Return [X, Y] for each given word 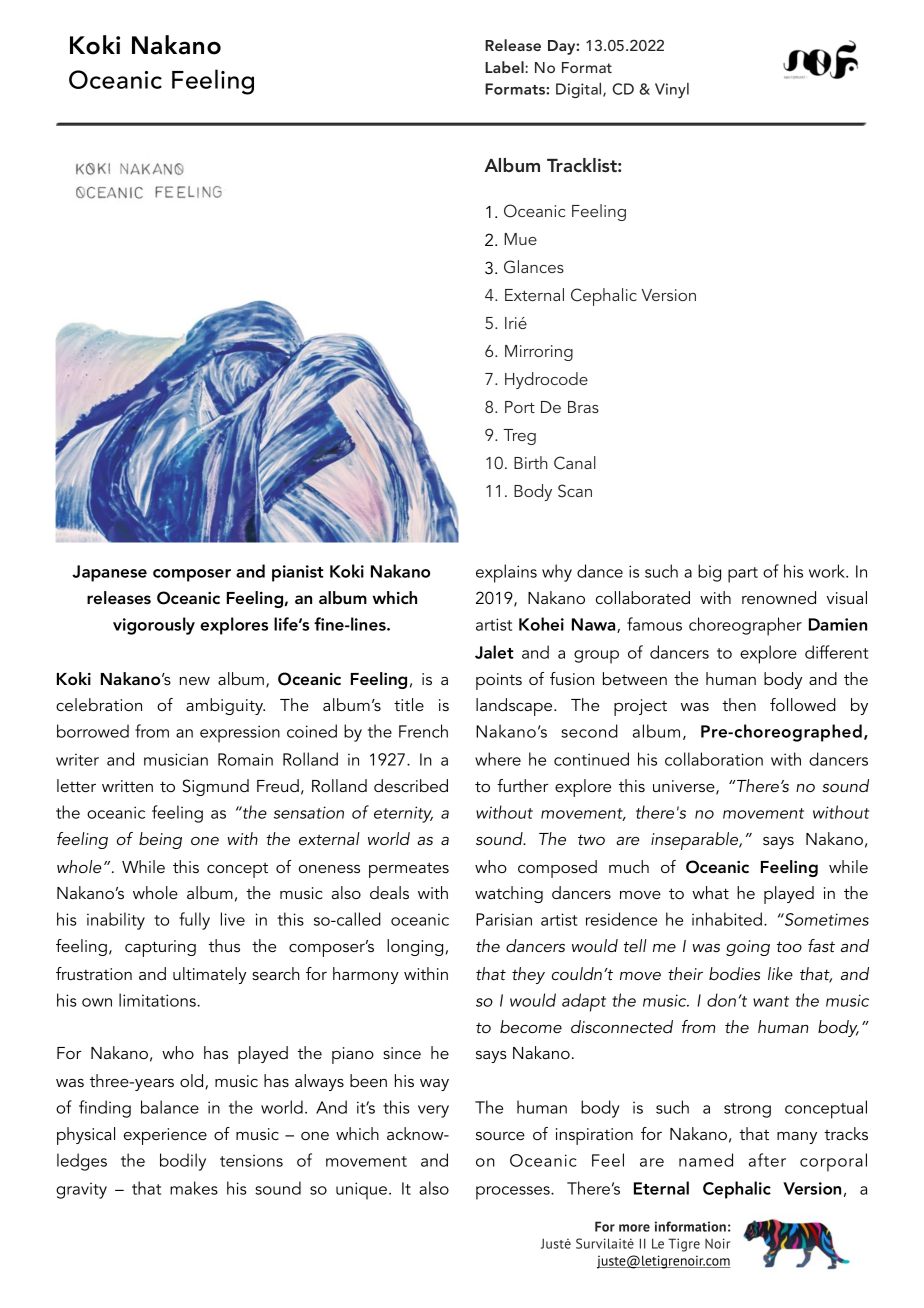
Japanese [109, 573]
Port [520, 407]
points [499, 681]
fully [194, 921]
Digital [580, 90]
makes [194, 1188]
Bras [583, 407]
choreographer [745, 626]
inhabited [727, 919]
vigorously [154, 626]
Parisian [504, 919]
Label [505, 67]
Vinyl [672, 90]
